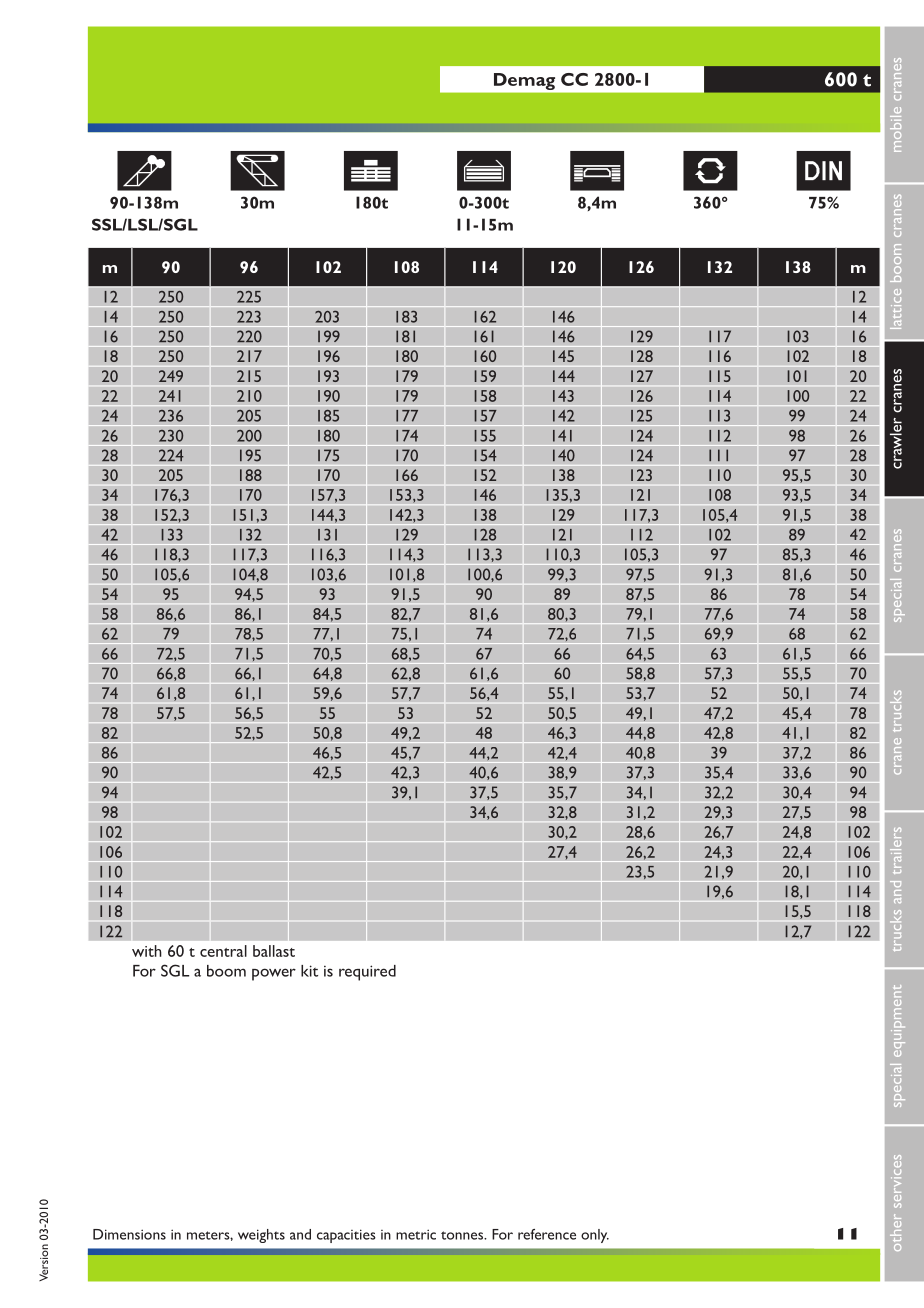 Image resolution: width=924 pixels, height=1308 pixels. I want to click on with, so click(147, 951).
